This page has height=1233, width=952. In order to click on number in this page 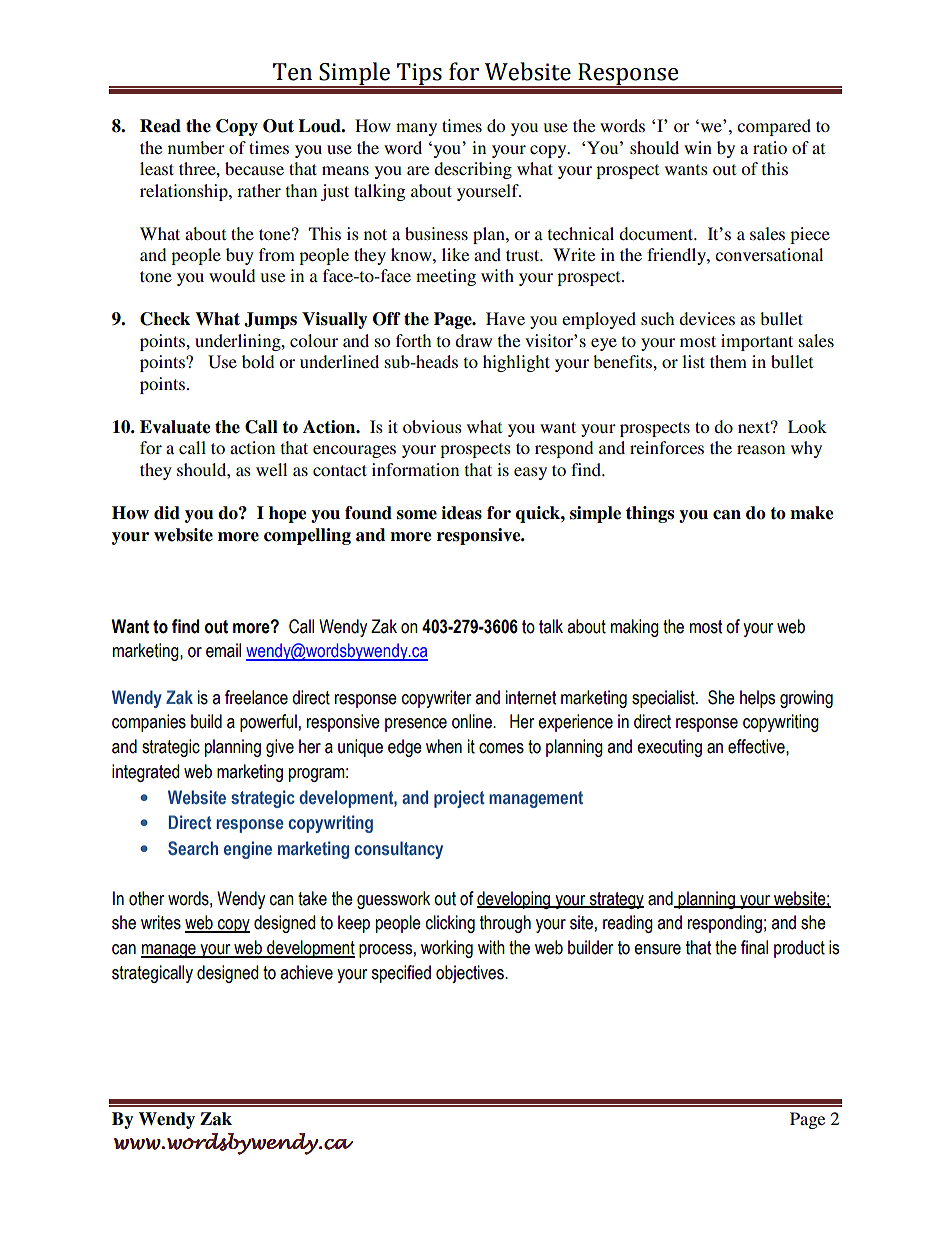, I will do `click(196, 147)`.
